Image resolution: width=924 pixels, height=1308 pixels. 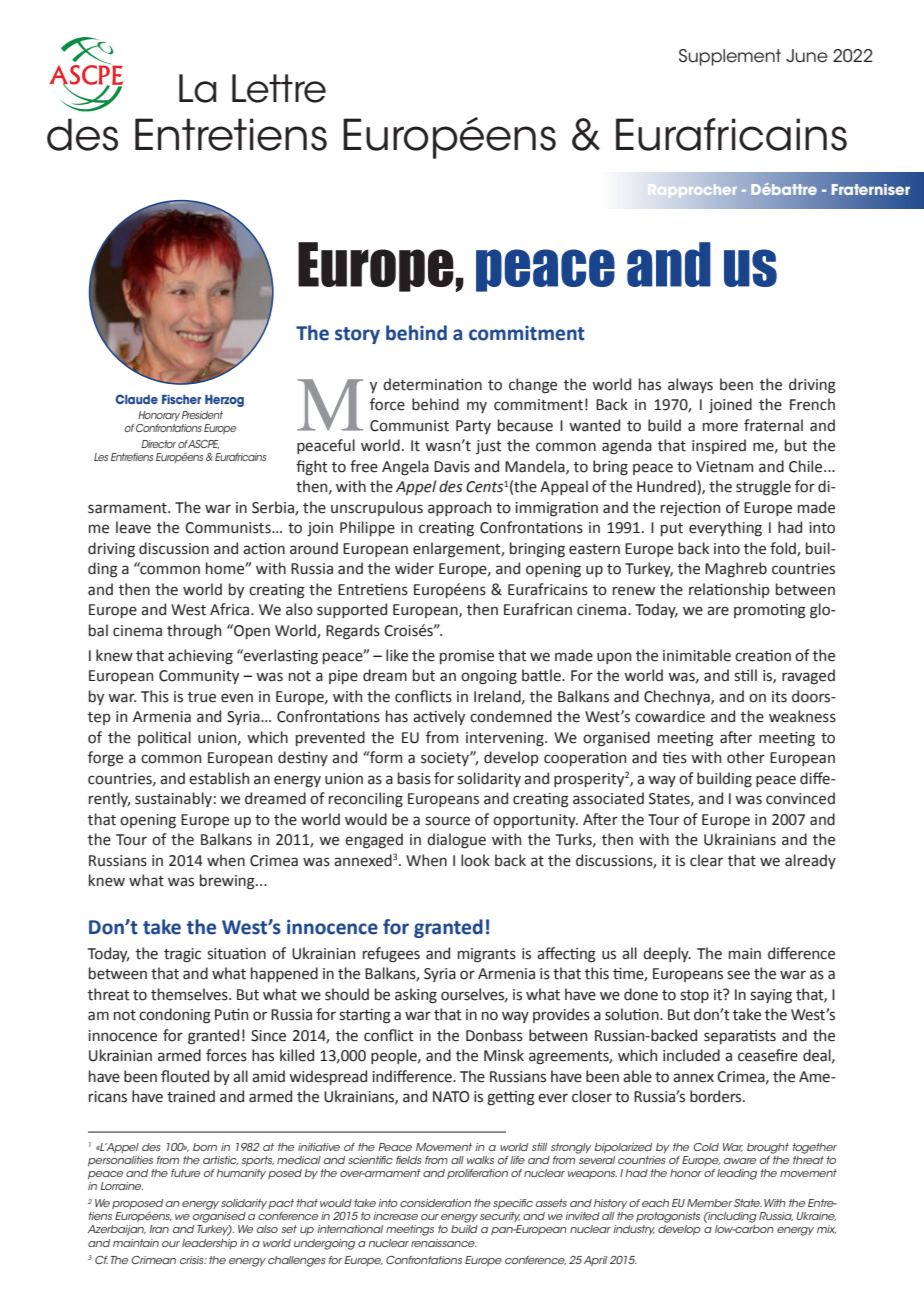 What do you see at coordinates (807, 56) in the screenshot?
I see `June` at bounding box center [807, 56].
